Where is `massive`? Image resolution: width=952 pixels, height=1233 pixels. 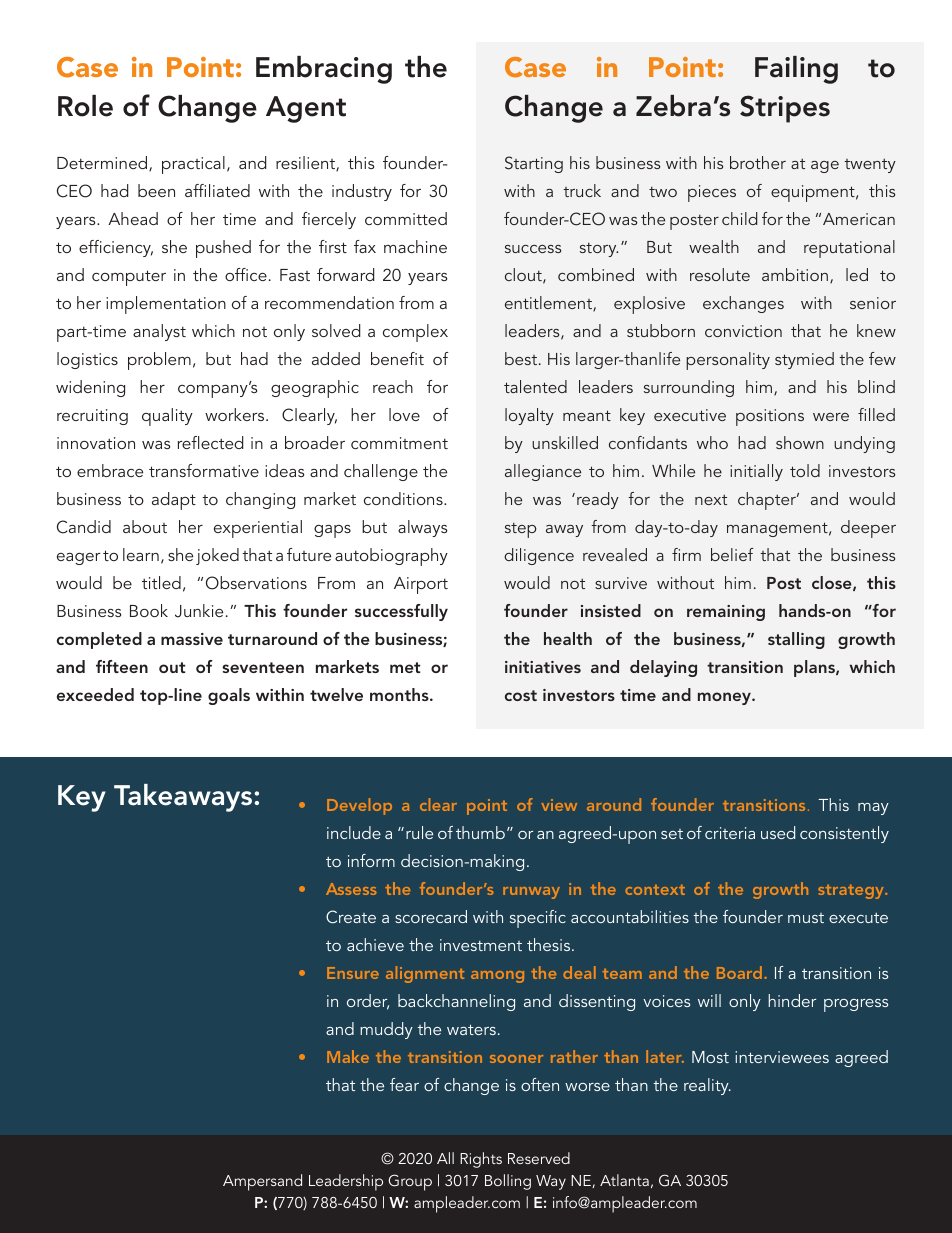
massive is located at coordinates (192, 639).
